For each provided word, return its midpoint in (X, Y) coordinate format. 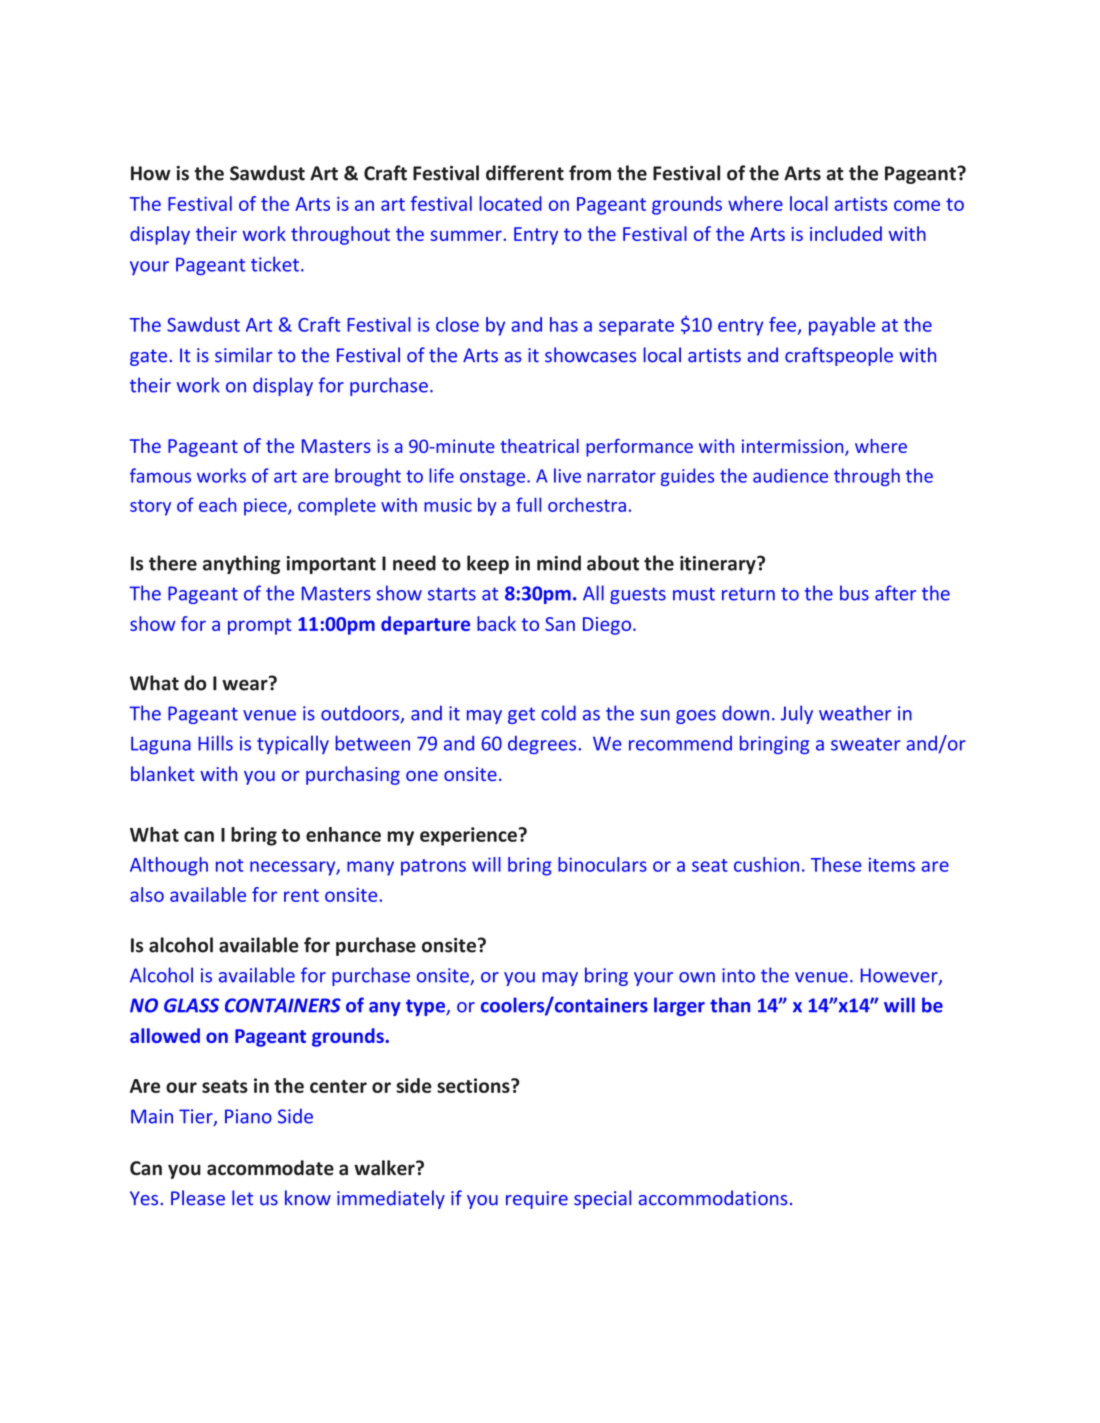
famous (160, 475)
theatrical (539, 446)
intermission (794, 447)
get (521, 715)
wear (246, 684)
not (229, 865)
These (836, 864)
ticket (275, 264)
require (537, 1200)
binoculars (602, 864)
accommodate (270, 1168)
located (510, 203)
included (846, 233)
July (797, 714)
